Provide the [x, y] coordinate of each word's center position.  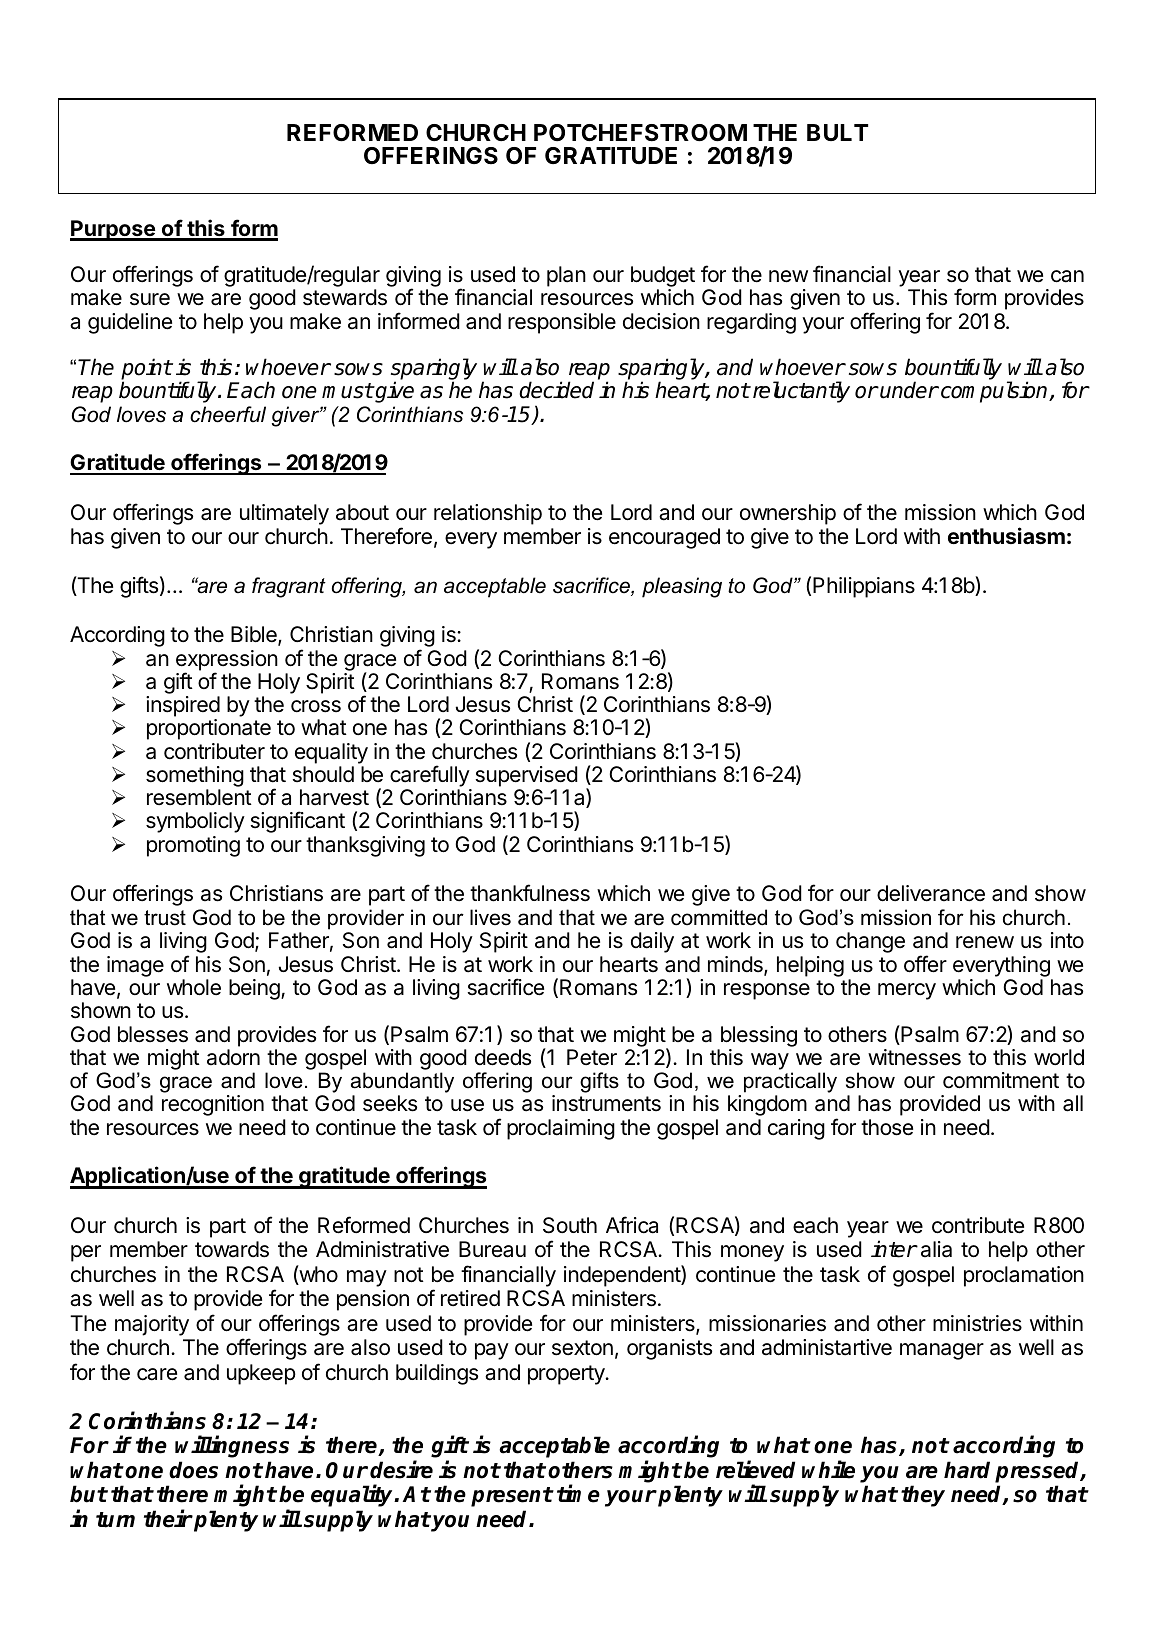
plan [566, 276]
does [193, 1470]
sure [150, 299]
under [909, 390]
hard [967, 1470]
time [578, 1494]
